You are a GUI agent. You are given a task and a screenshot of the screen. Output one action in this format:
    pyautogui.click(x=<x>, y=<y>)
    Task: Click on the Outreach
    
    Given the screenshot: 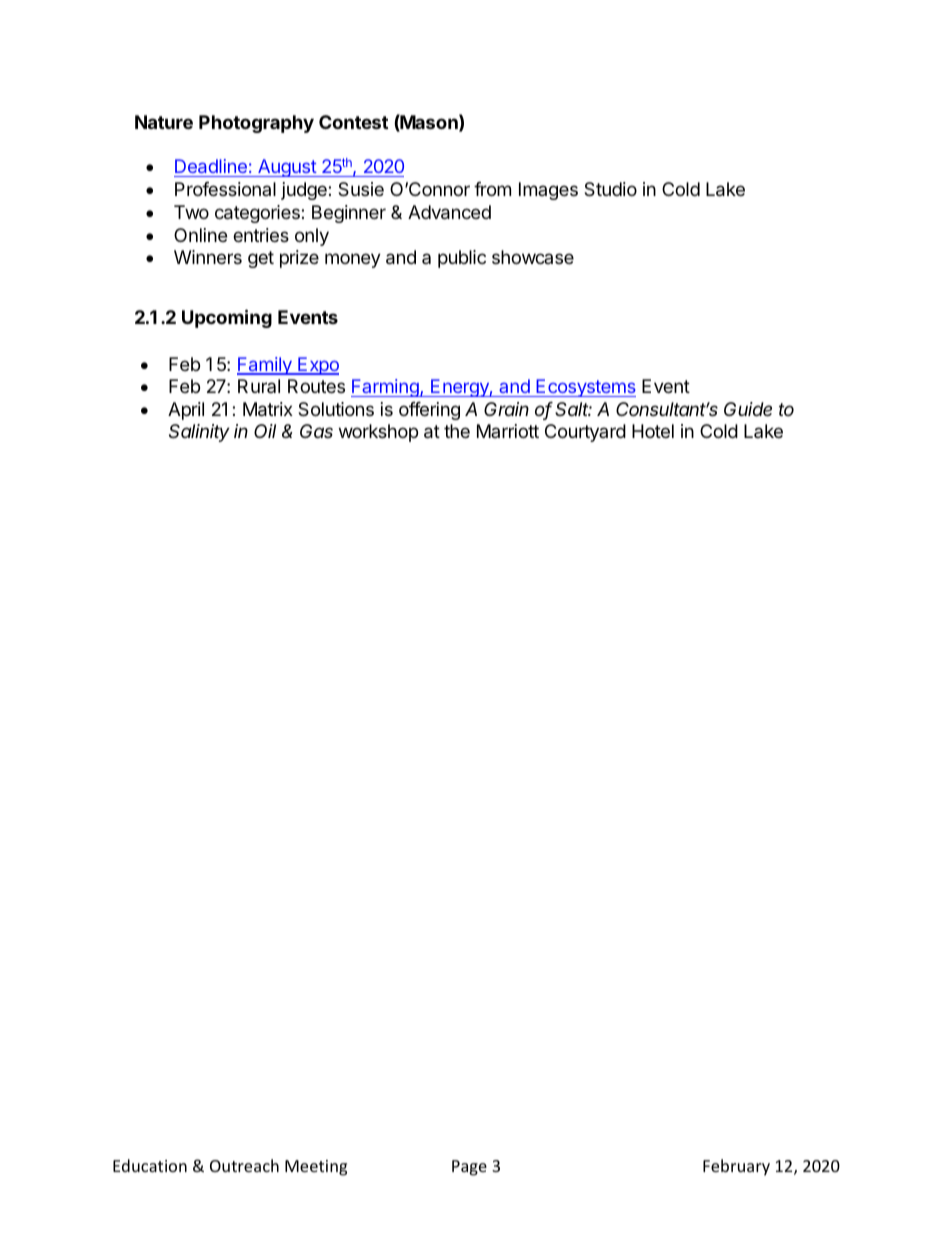 What is the action you would take?
    pyautogui.click(x=244, y=1165)
